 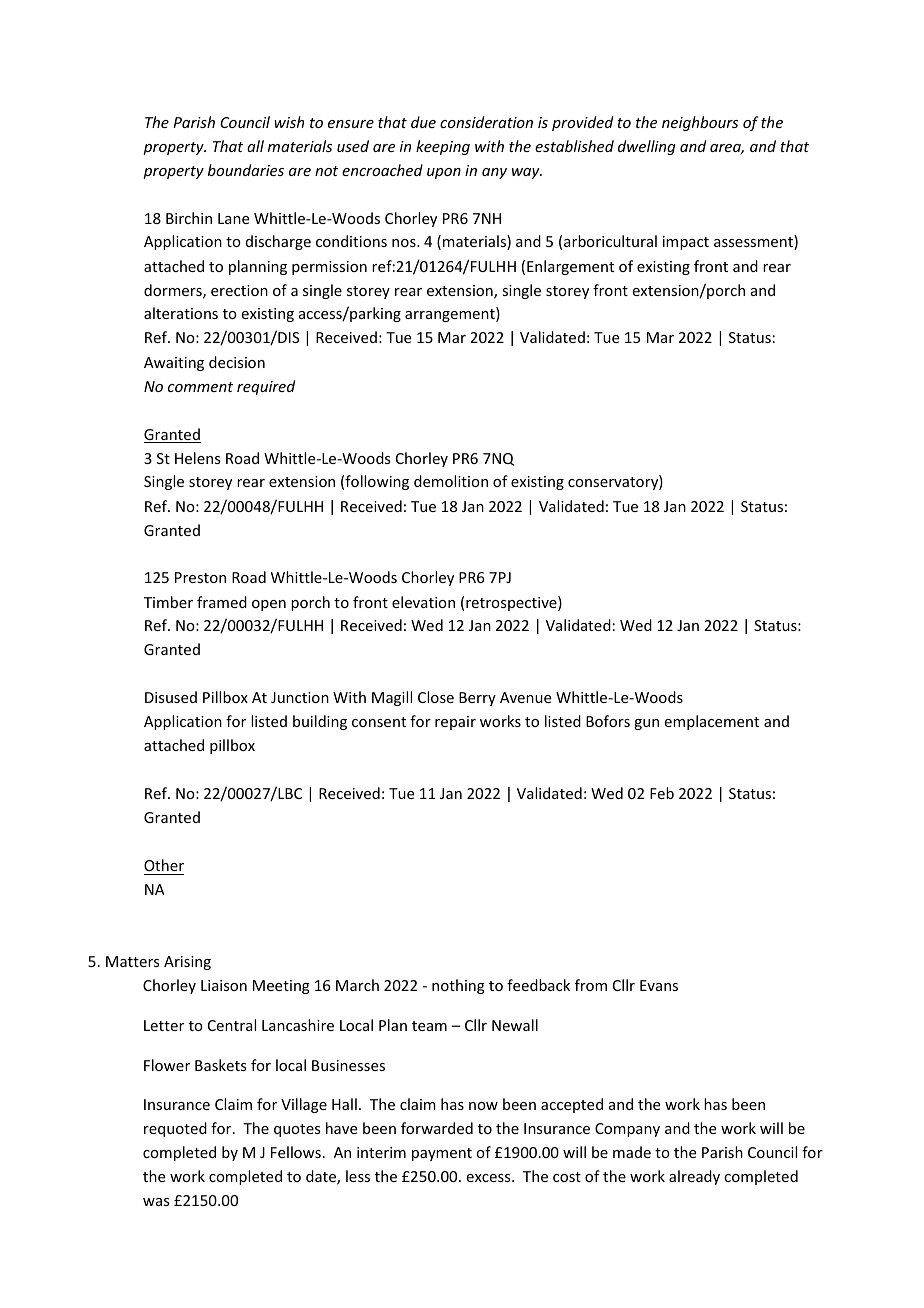 I want to click on Enlargement, so click(x=570, y=267).
